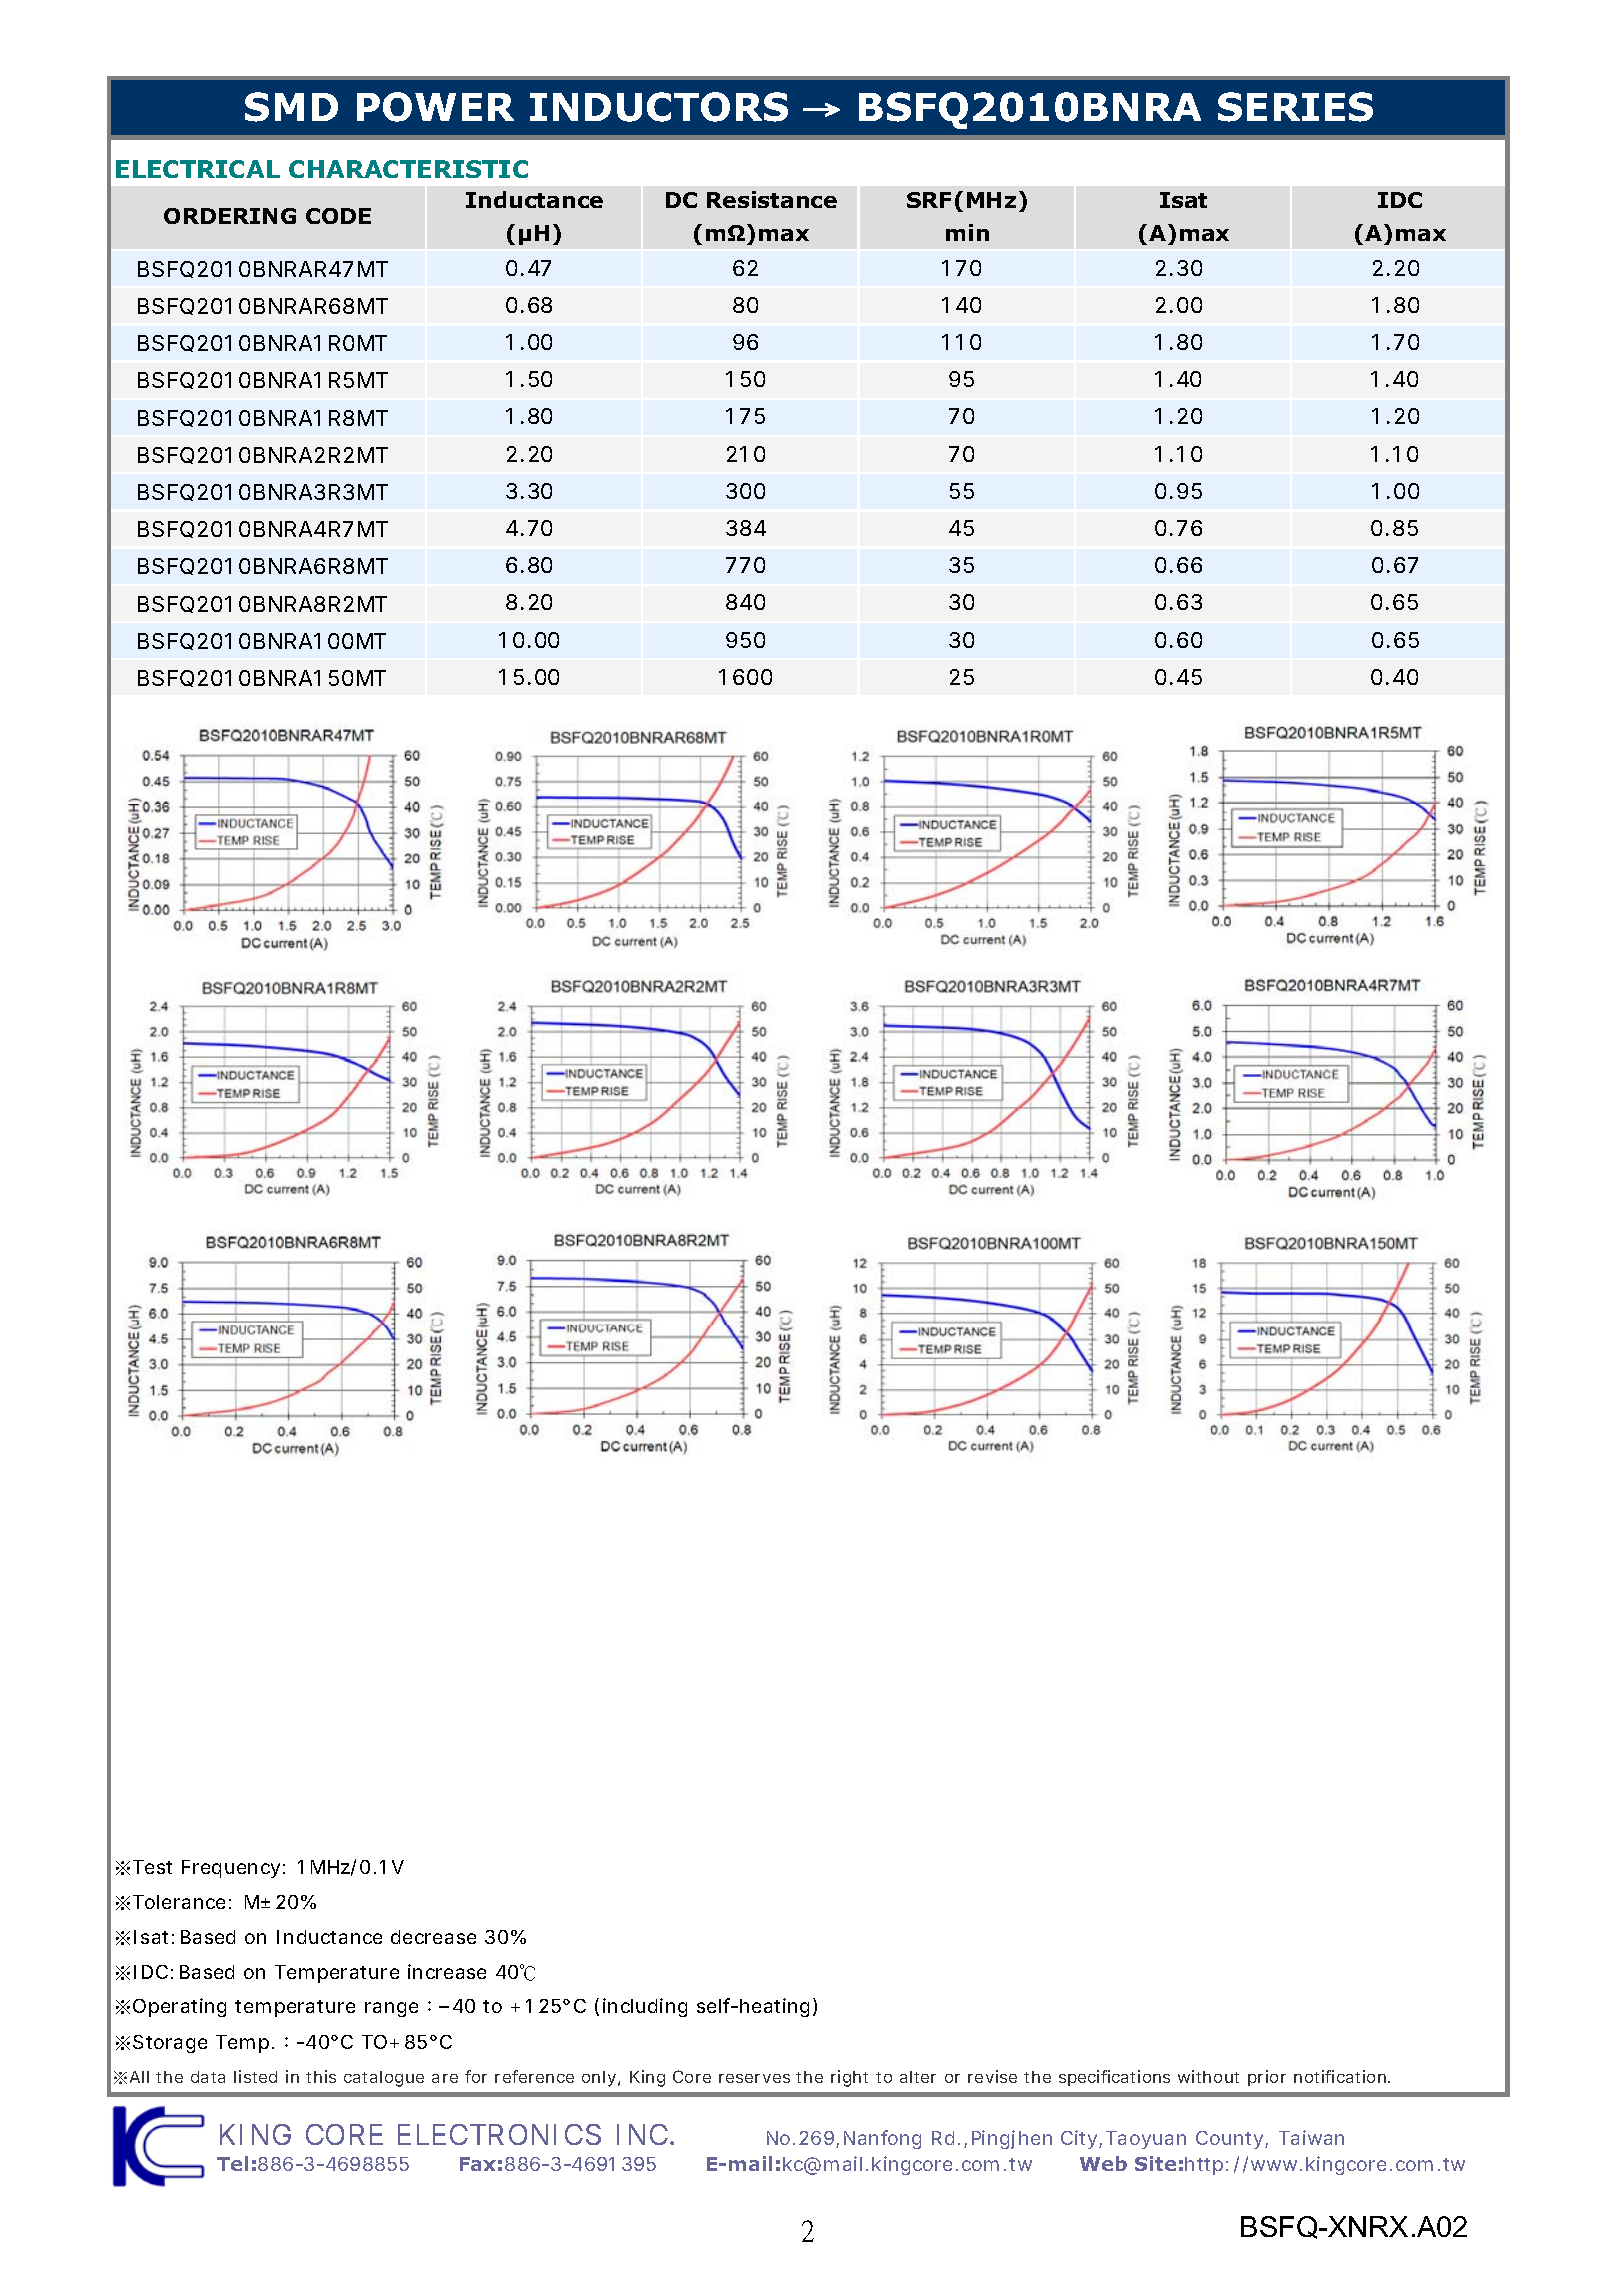 This document has height=2290, width=1618. What do you see at coordinates (233, 1869) in the document?
I see `Frequency` at bounding box center [233, 1869].
